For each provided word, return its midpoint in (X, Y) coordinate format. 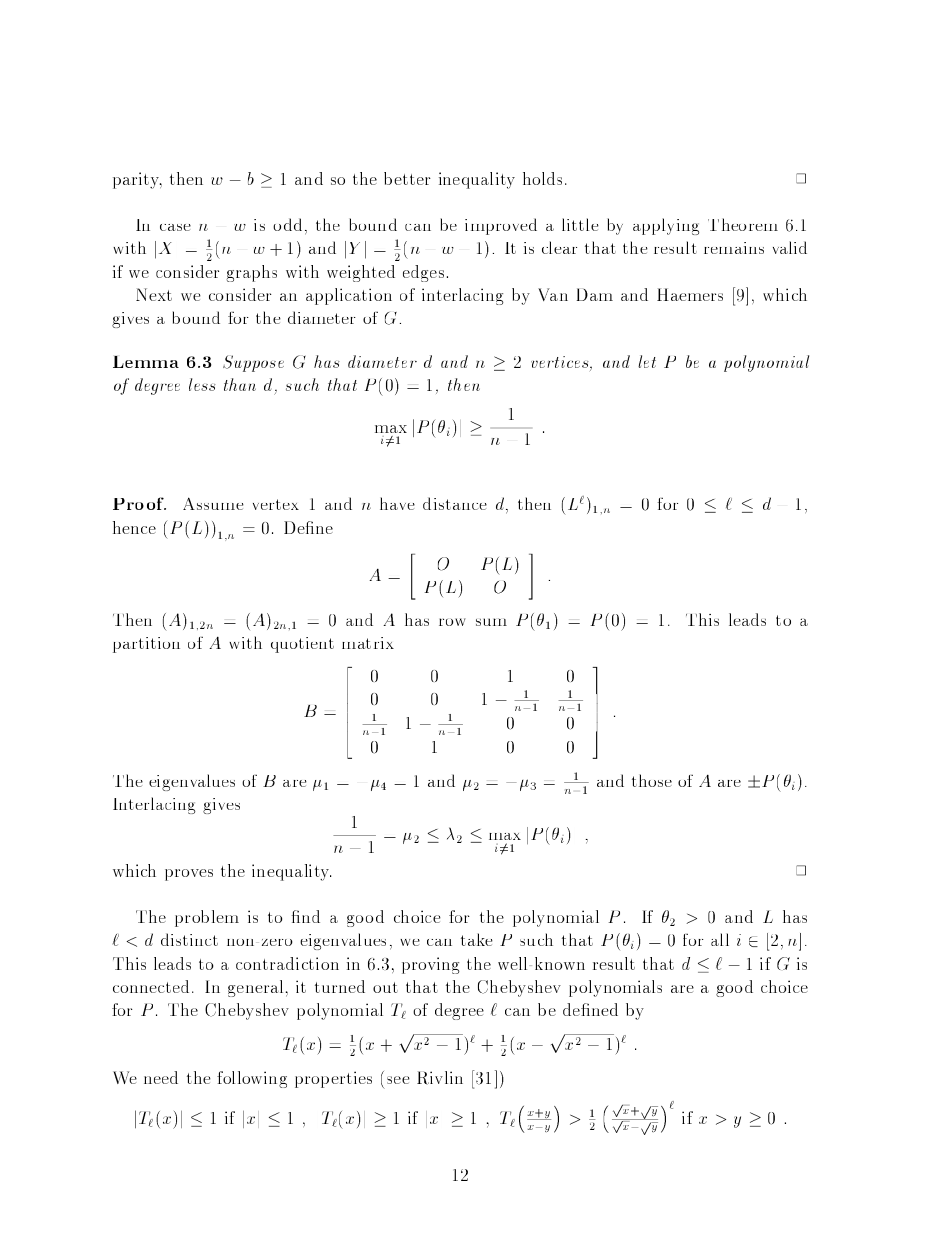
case (175, 227)
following (252, 1079)
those (652, 780)
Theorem (743, 224)
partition (146, 645)
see (398, 1080)
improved (501, 226)
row (452, 622)
